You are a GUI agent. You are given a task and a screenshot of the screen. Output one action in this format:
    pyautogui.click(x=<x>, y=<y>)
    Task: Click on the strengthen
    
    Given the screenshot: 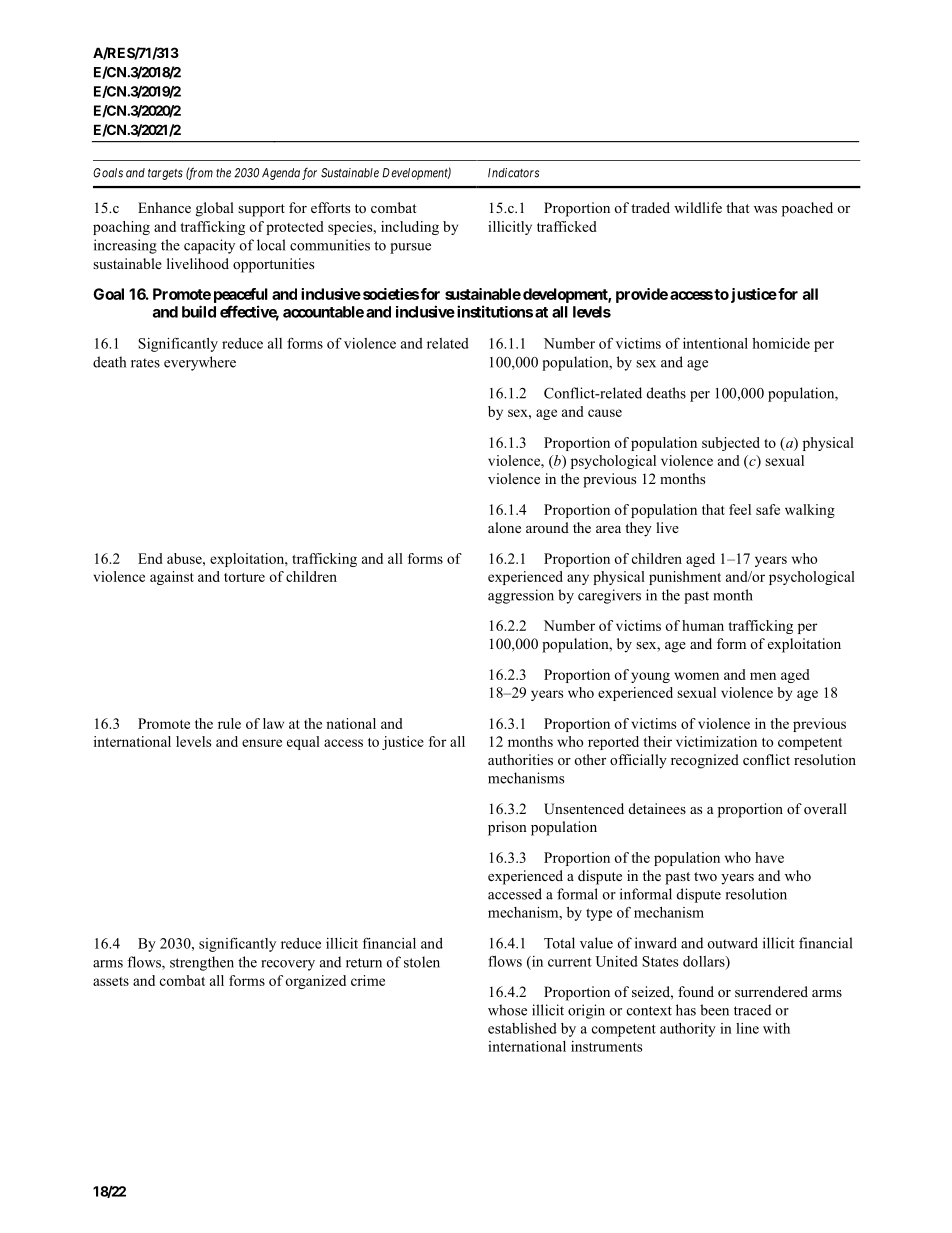 What is the action you would take?
    pyautogui.click(x=202, y=963)
